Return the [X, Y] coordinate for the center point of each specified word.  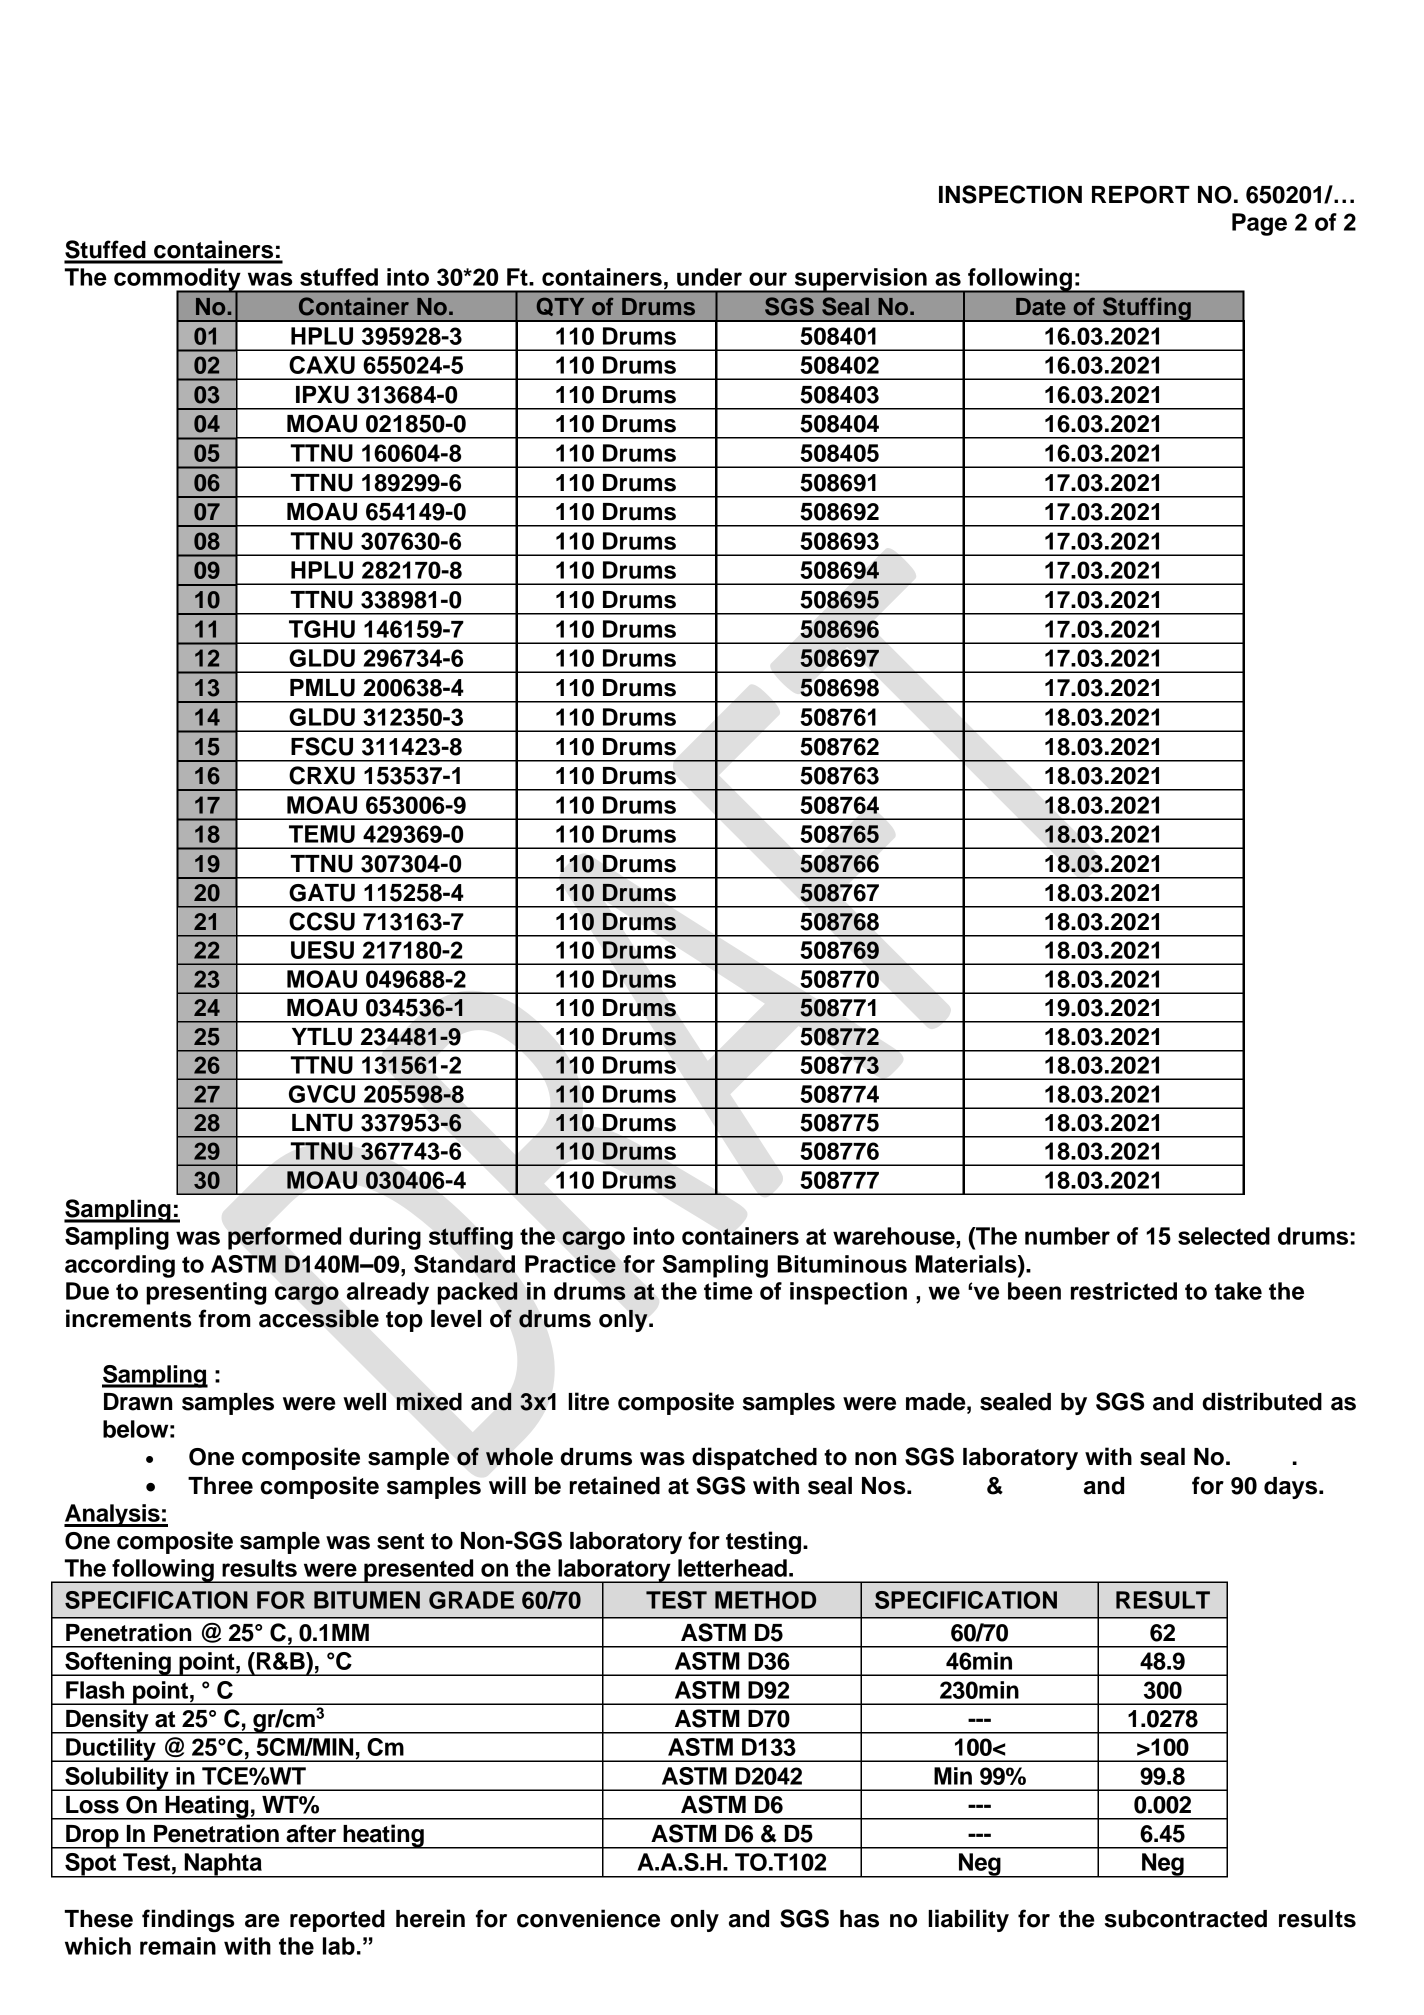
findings [188, 1920]
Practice [570, 1264]
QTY [560, 306]
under [709, 277]
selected [1224, 1236]
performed [284, 1238]
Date [1041, 307]
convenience [588, 1918]
